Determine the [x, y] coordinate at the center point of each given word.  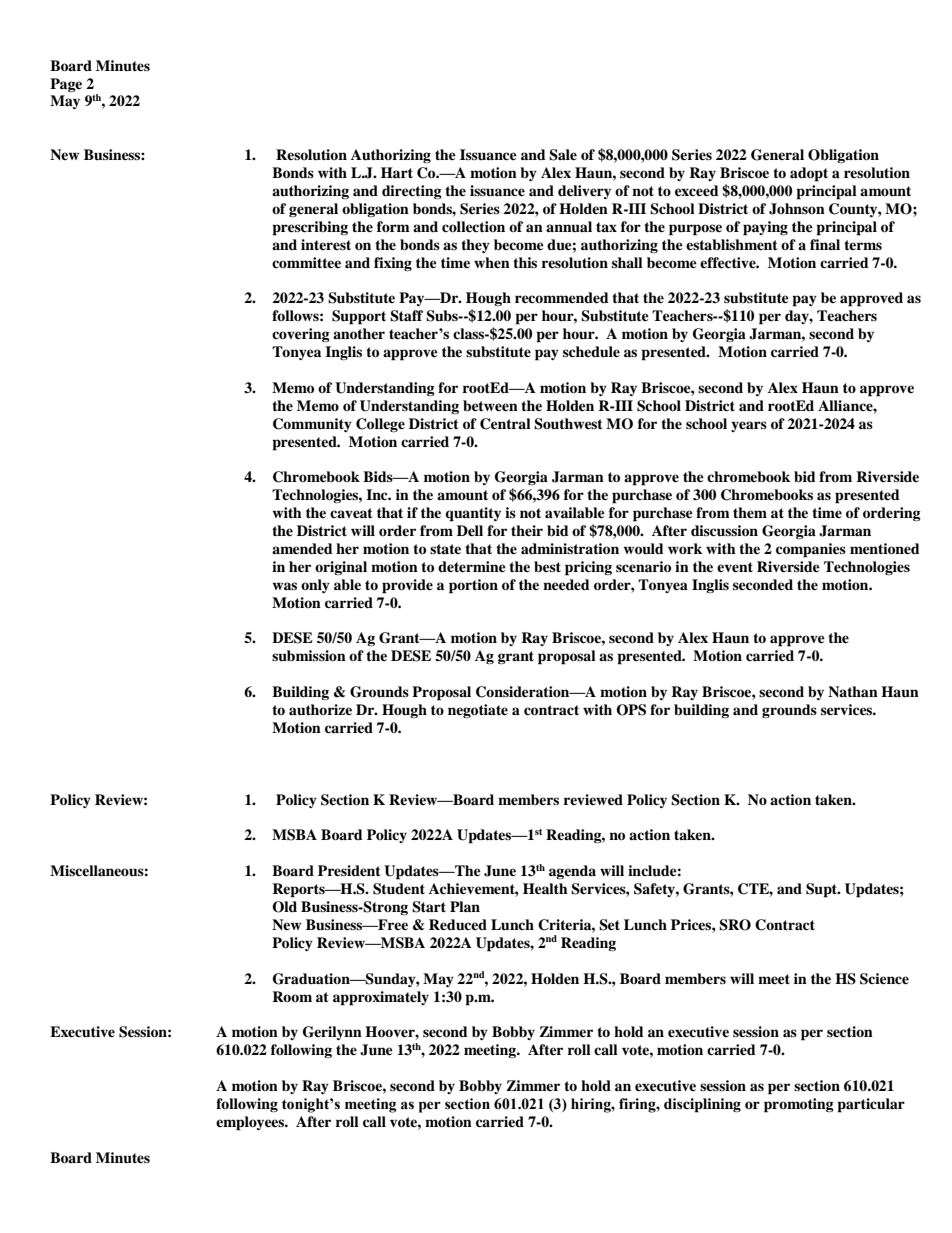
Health [545, 888]
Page [66, 85]
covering [301, 335]
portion [473, 586]
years [749, 426]
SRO [735, 925]
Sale [563, 155]
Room [292, 996]
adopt [809, 174]
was [285, 586]
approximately [381, 998]
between [490, 406]
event [735, 567]
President [349, 870]
